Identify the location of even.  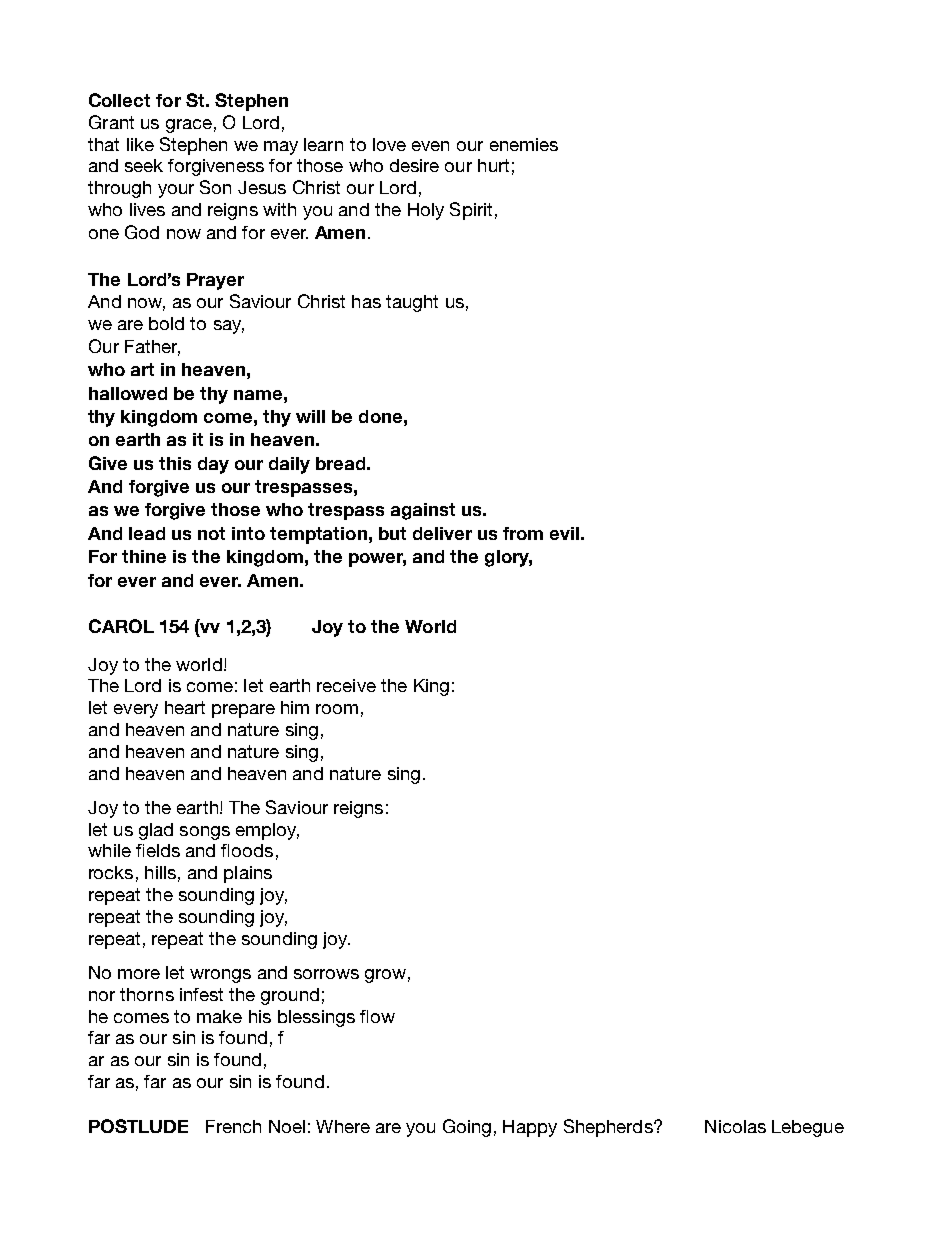
(430, 146).
